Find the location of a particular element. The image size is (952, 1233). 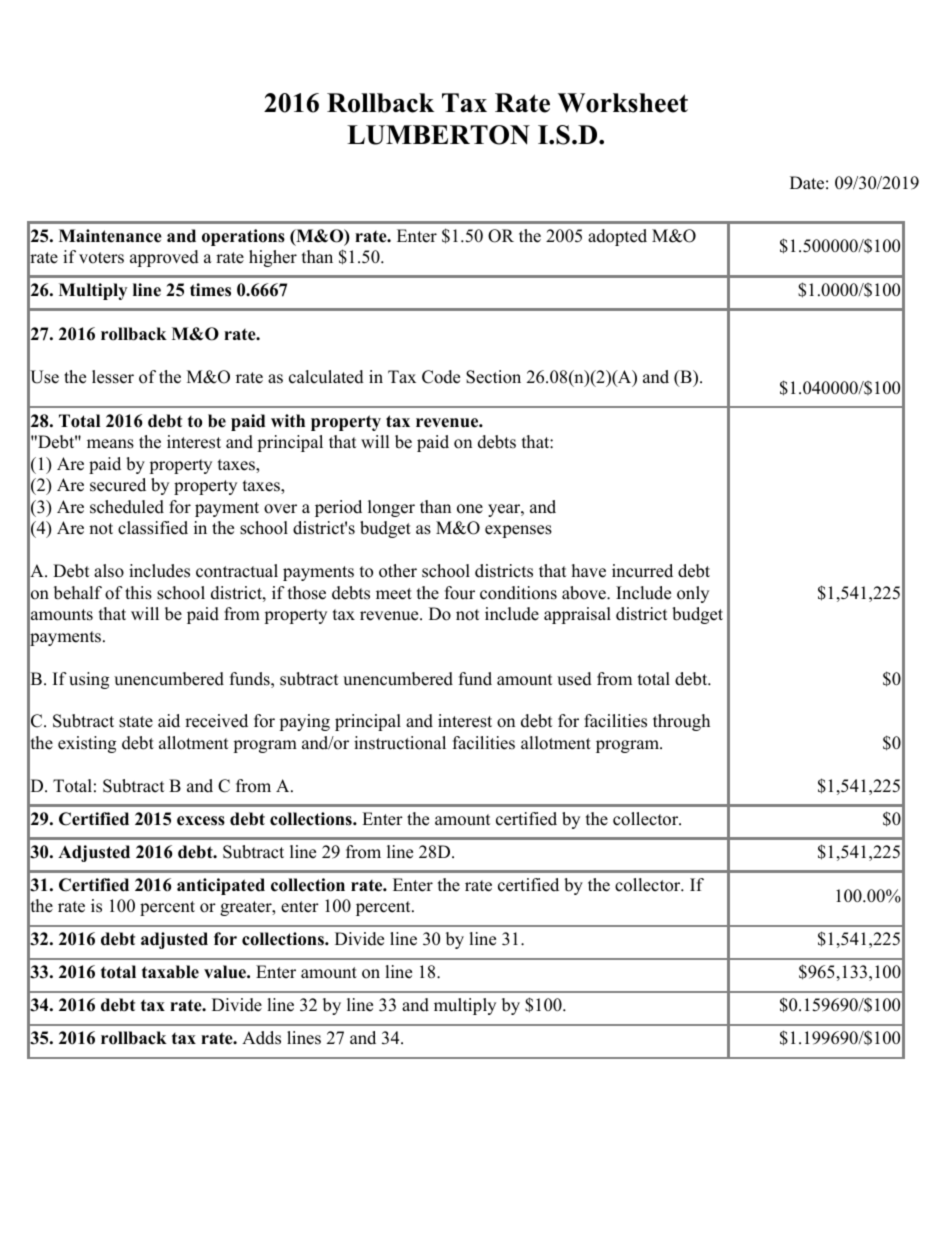

through is located at coordinates (681, 722).
